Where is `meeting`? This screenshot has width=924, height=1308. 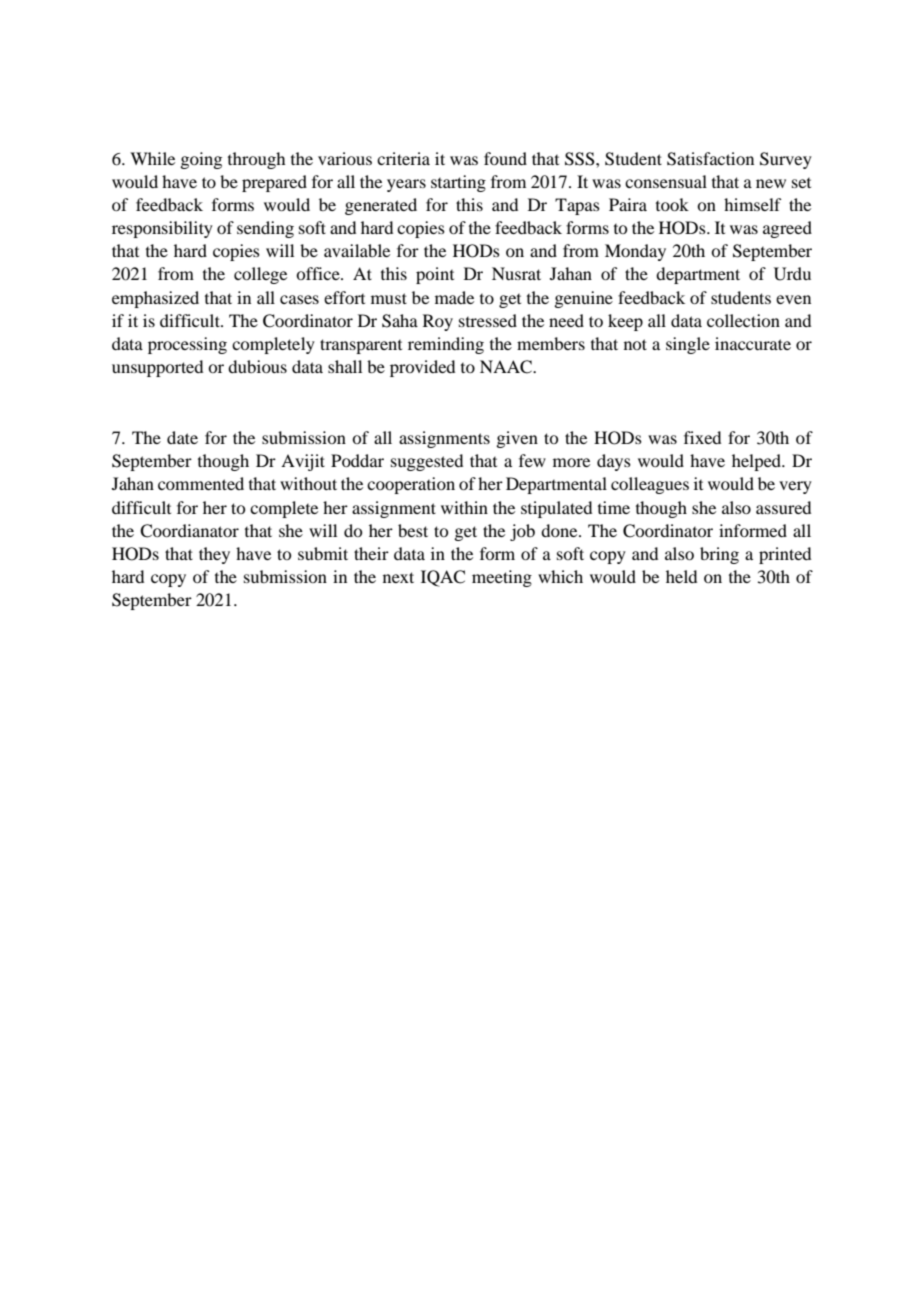 meeting is located at coordinates (502, 578).
